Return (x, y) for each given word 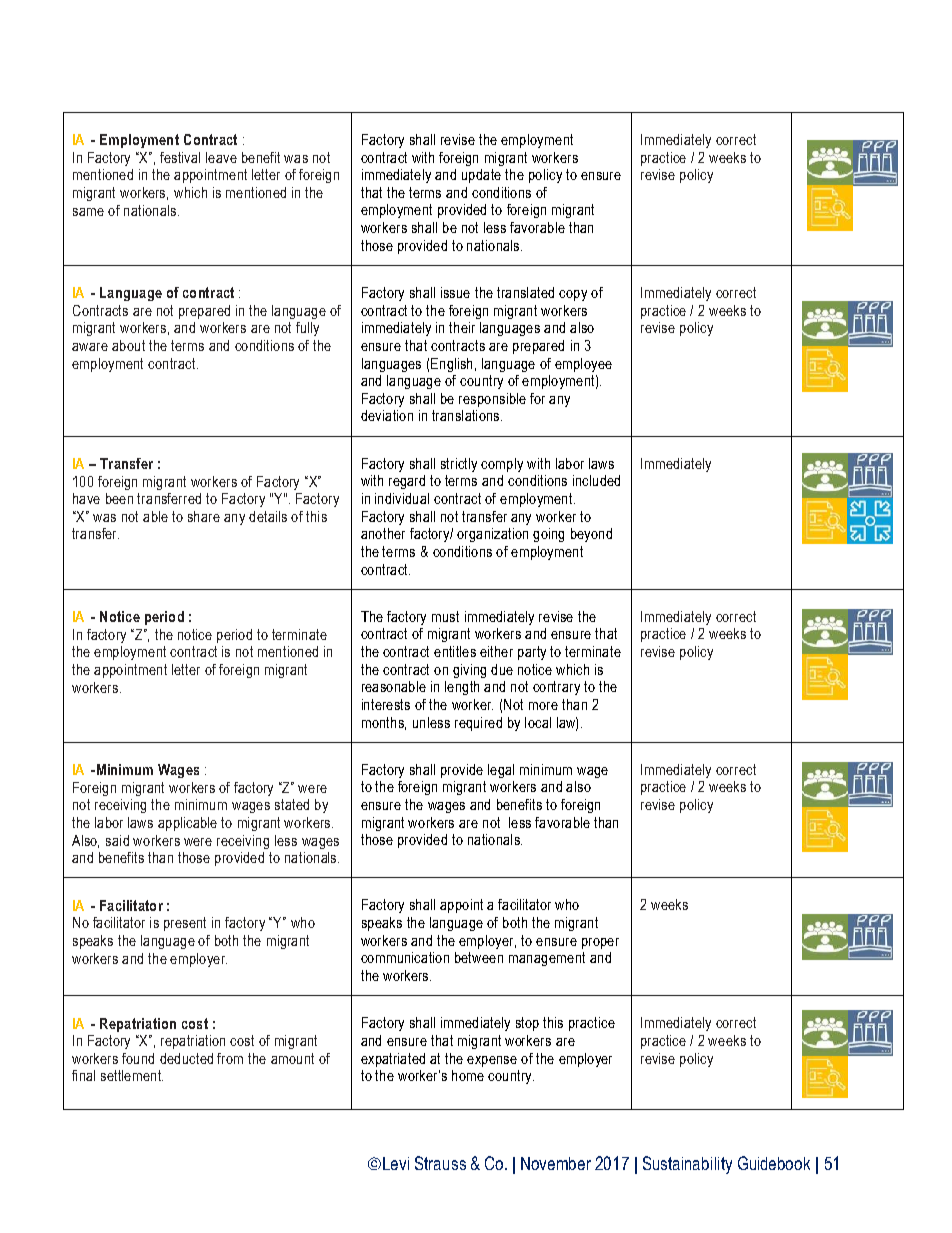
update (481, 176)
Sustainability (687, 1165)
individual (402, 498)
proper (600, 943)
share (204, 516)
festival (180, 157)
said (117, 840)
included (596, 480)
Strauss (440, 1163)
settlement (132, 1075)
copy (573, 295)
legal (501, 771)
